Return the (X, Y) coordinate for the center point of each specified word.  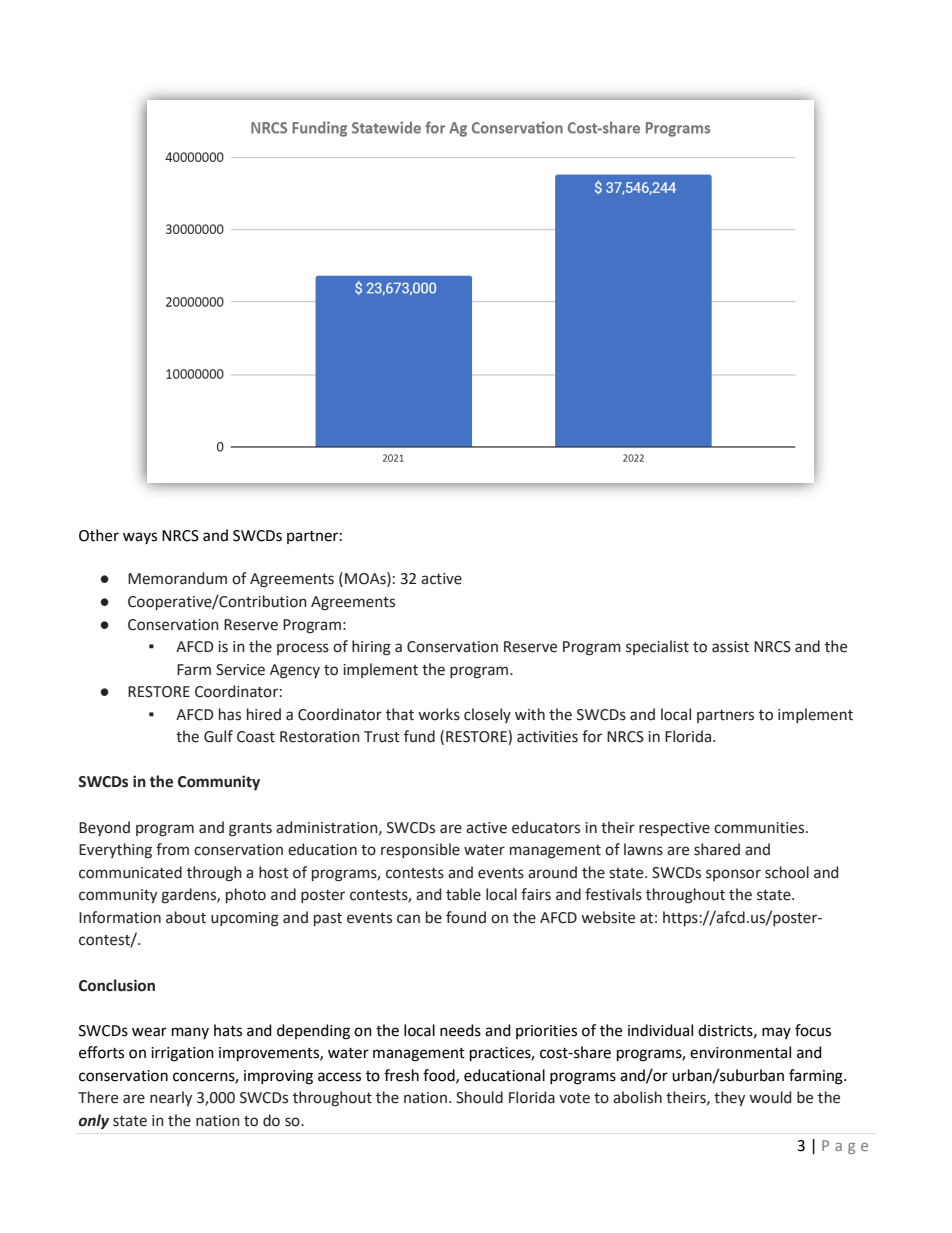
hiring (371, 648)
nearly (171, 1098)
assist (730, 647)
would (770, 1097)
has (230, 714)
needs (460, 1030)
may (776, 1033)
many (190, 1033)
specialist (657, 647)
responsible (420, 850)
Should (479, 1097)
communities (759, 828)
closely (487, 715)
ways (140, 538)
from (172, 849)
